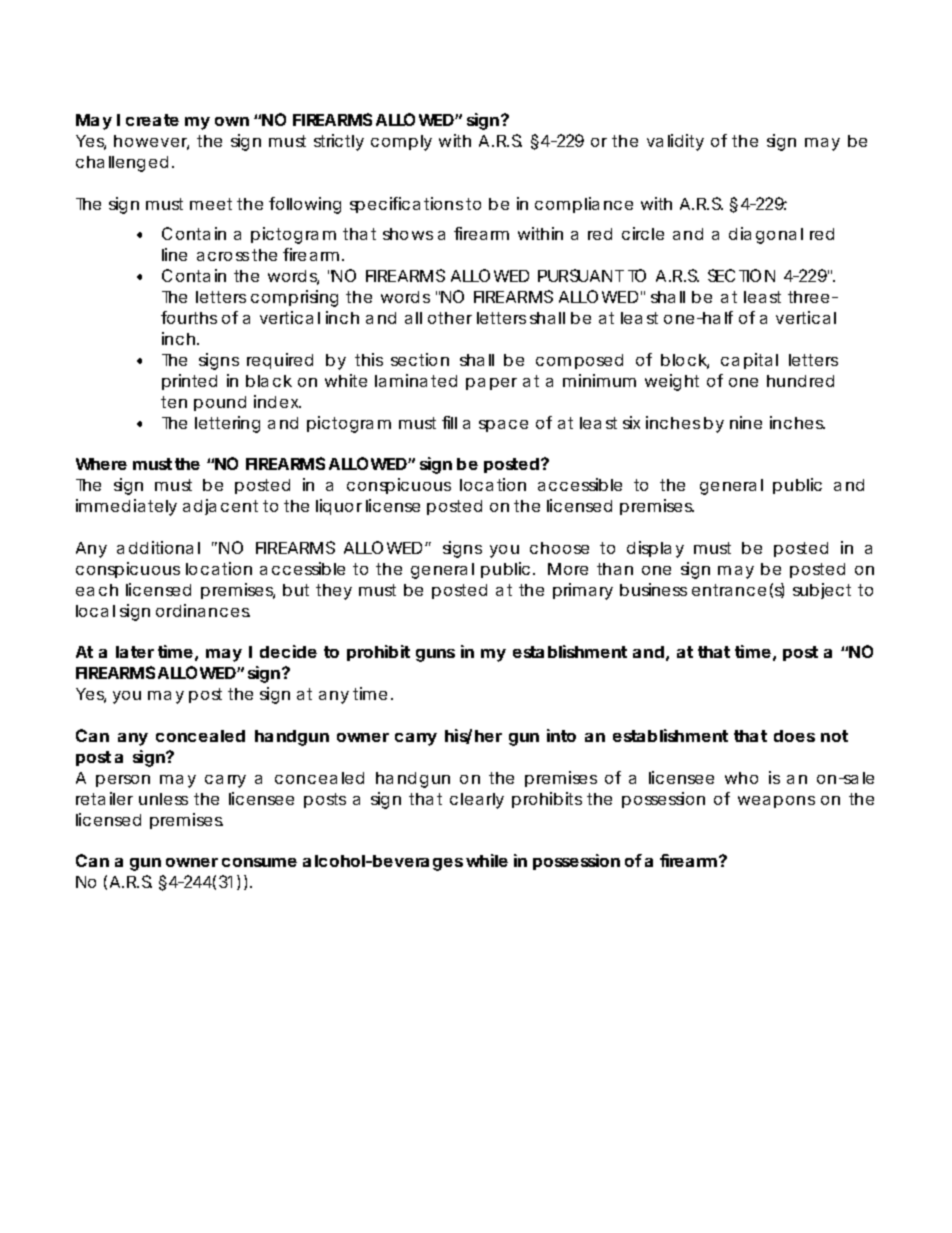 The image size is (952, 1233). I want to click on later, so click(135, 652).
